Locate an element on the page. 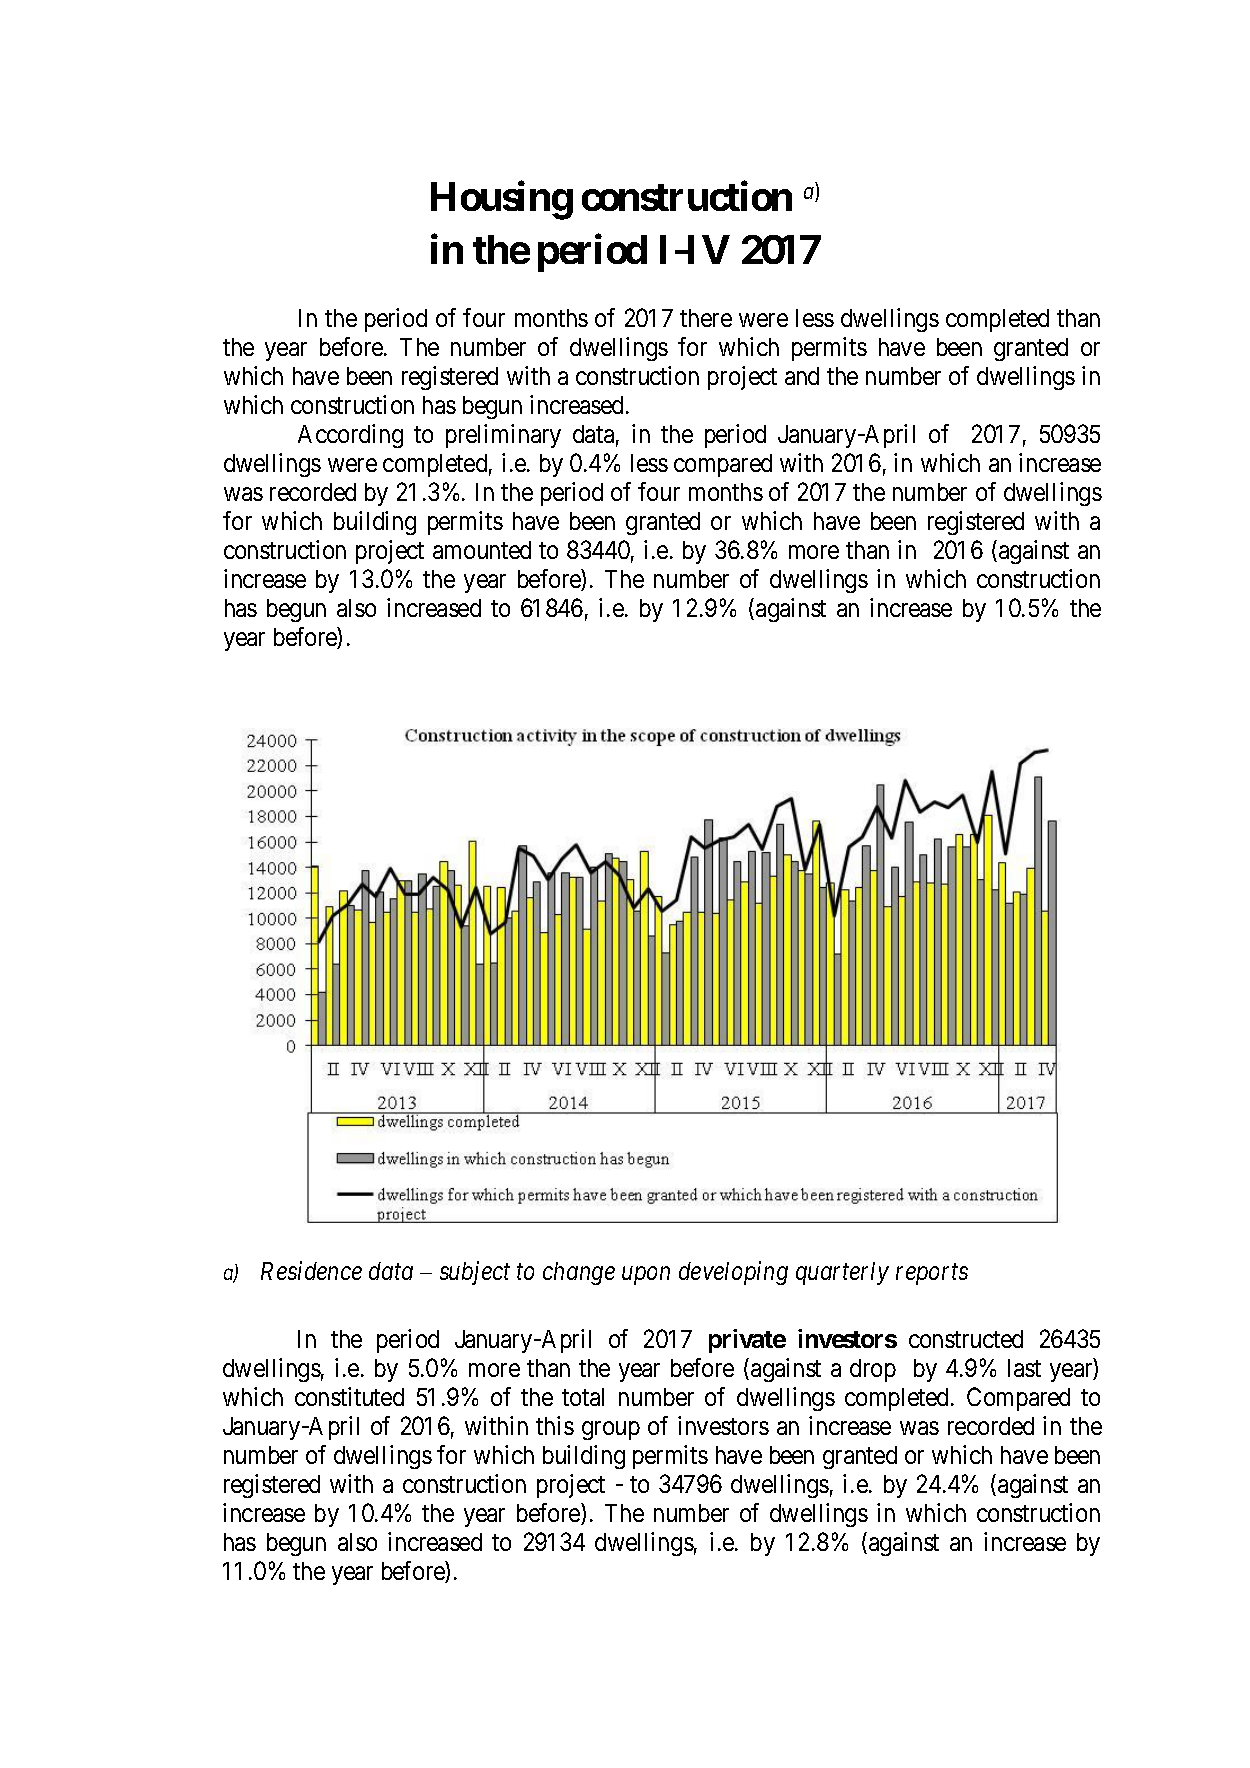 This image has width=1250, height=1768. upon is located at coordinates (646, 1276).
